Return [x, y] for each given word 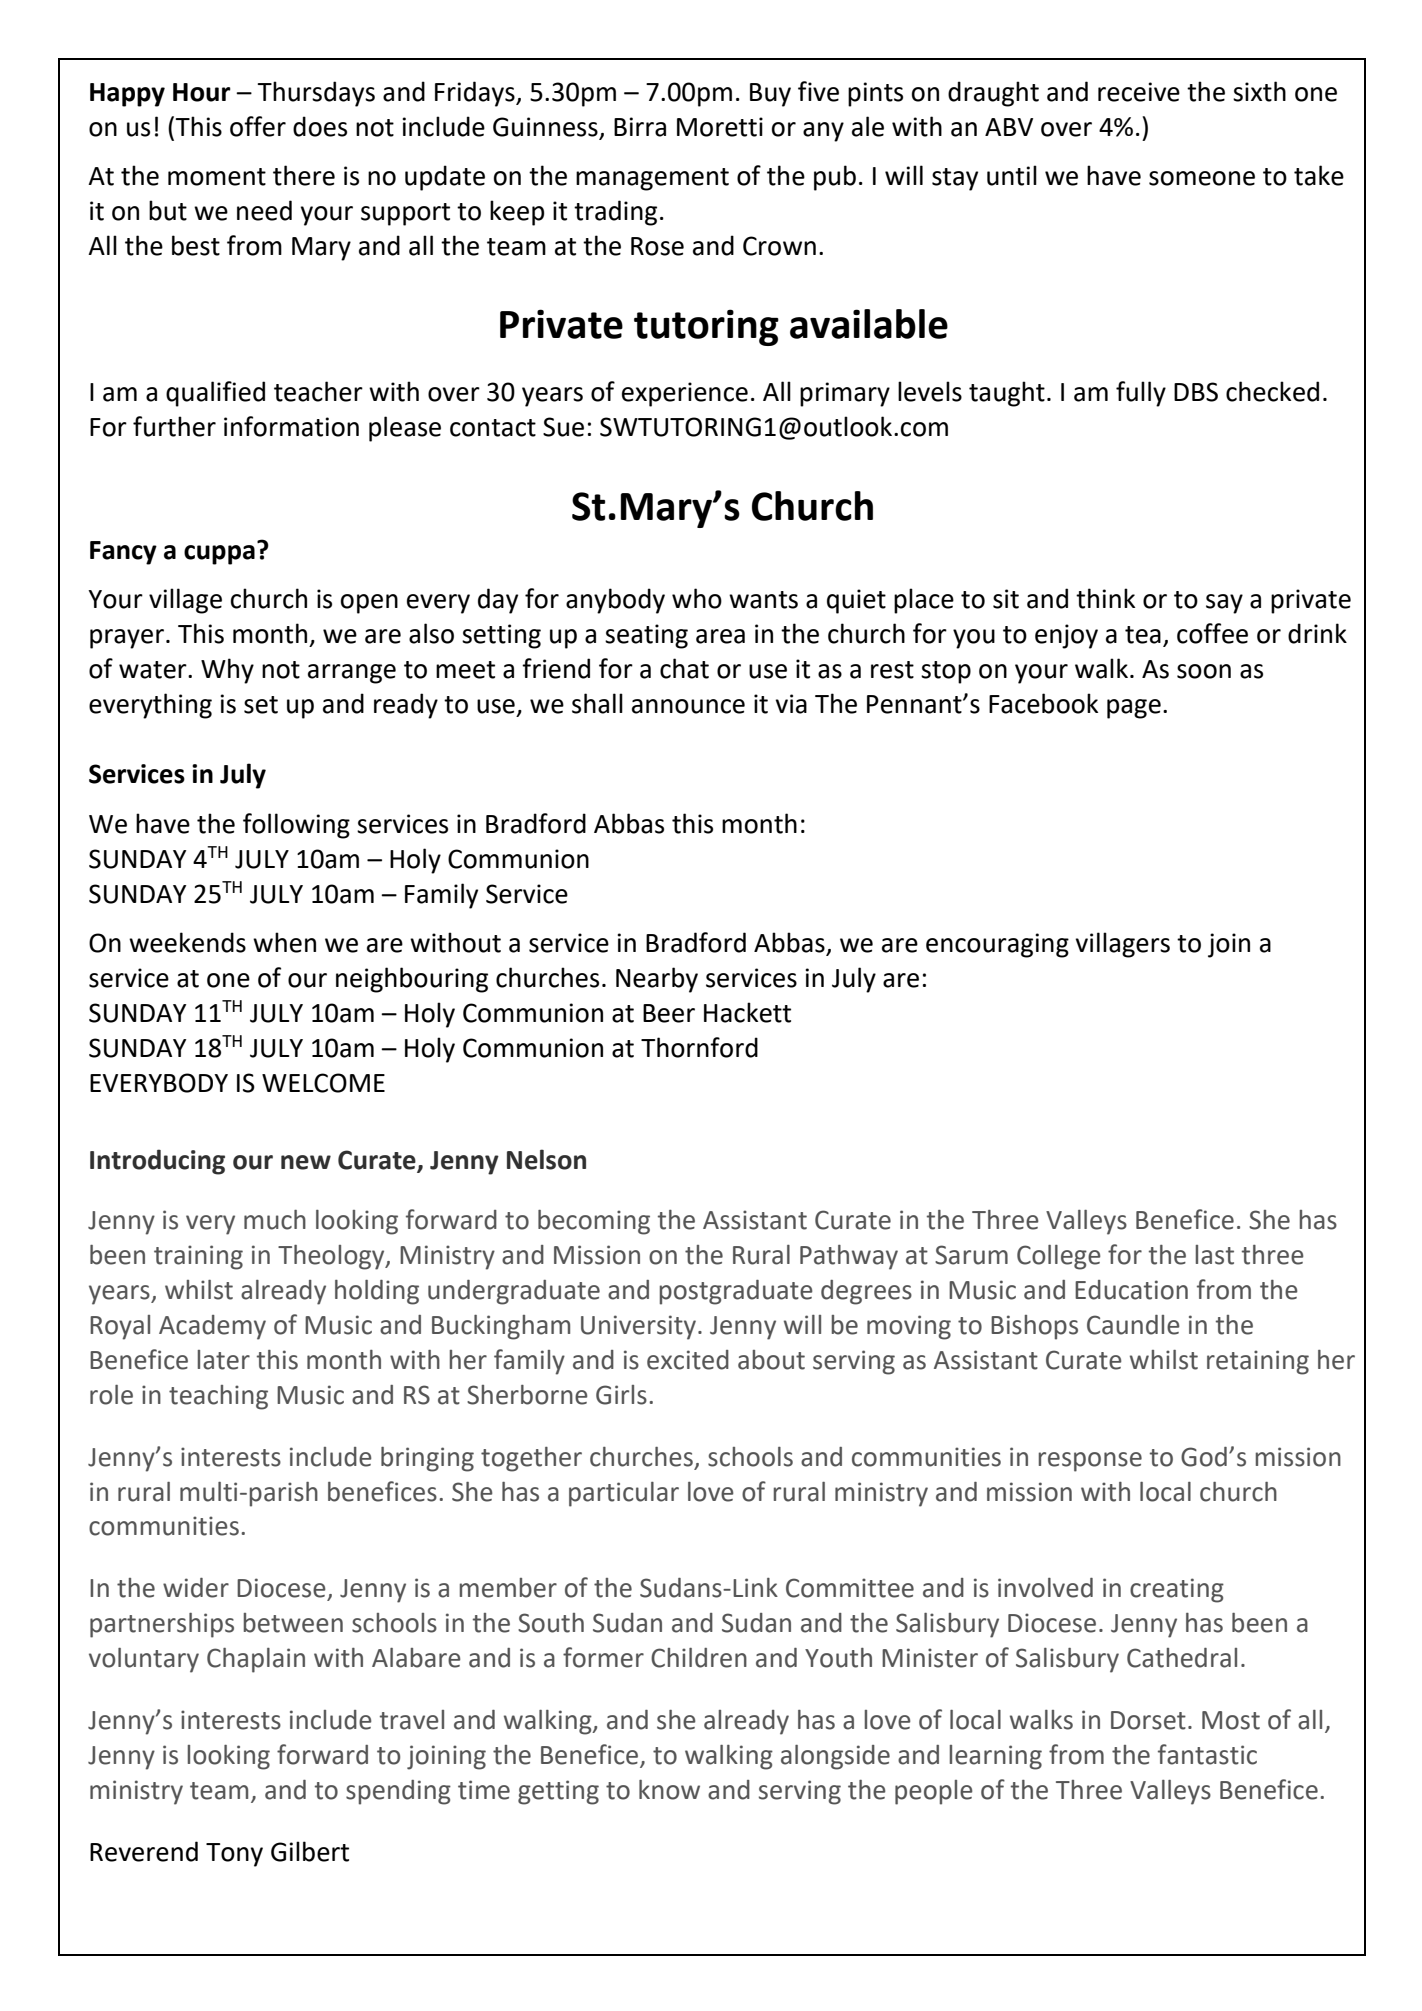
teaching [218, 1397]
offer [258, 126]
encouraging [997, 945]
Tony [234, 1855]
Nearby [657, 980]
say [1224, 604]
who [697, 598]
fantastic [1207, 1754]
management [652, 179]
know [669, 1790]
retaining [1258, 1362]
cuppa [219, 555]
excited [688, 1360]
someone [1202, 178]
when [284, 942]
